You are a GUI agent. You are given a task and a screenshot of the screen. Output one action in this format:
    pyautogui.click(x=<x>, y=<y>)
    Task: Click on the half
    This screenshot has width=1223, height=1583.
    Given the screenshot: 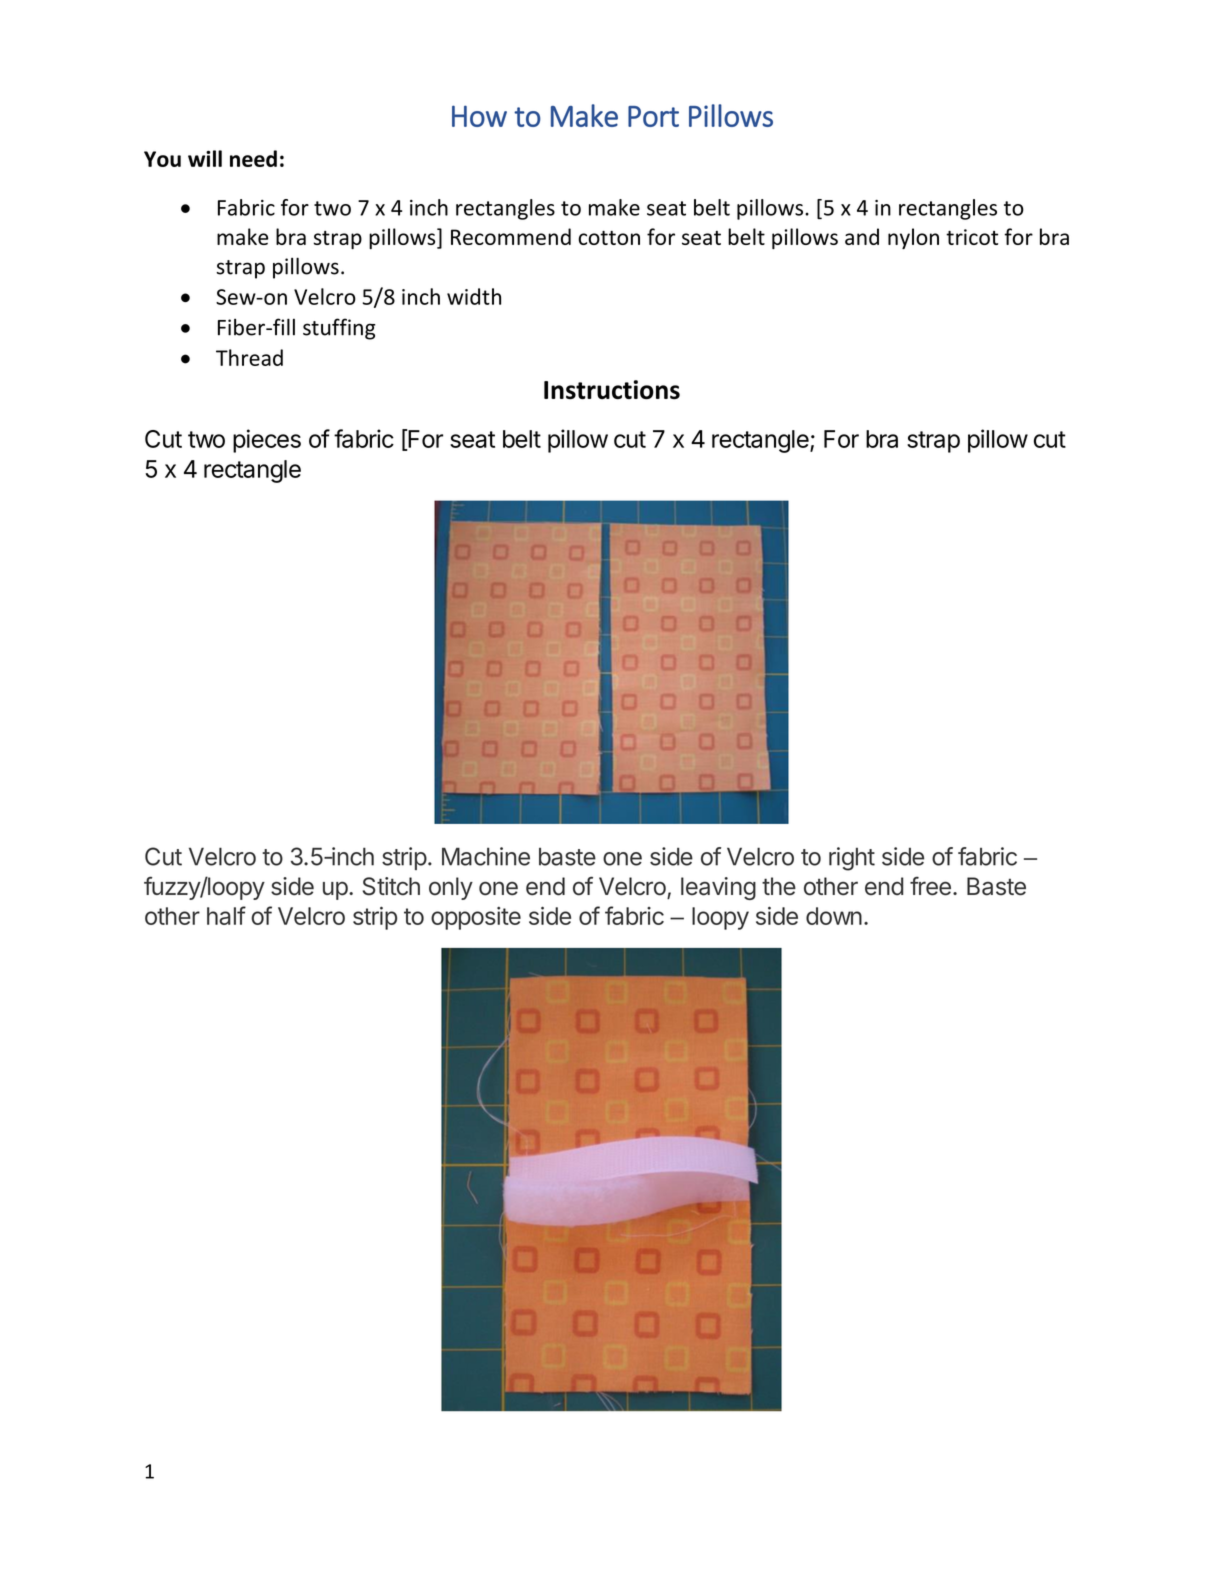 What is the action you would take?
    pyautogui.click(x=226, y=915)
